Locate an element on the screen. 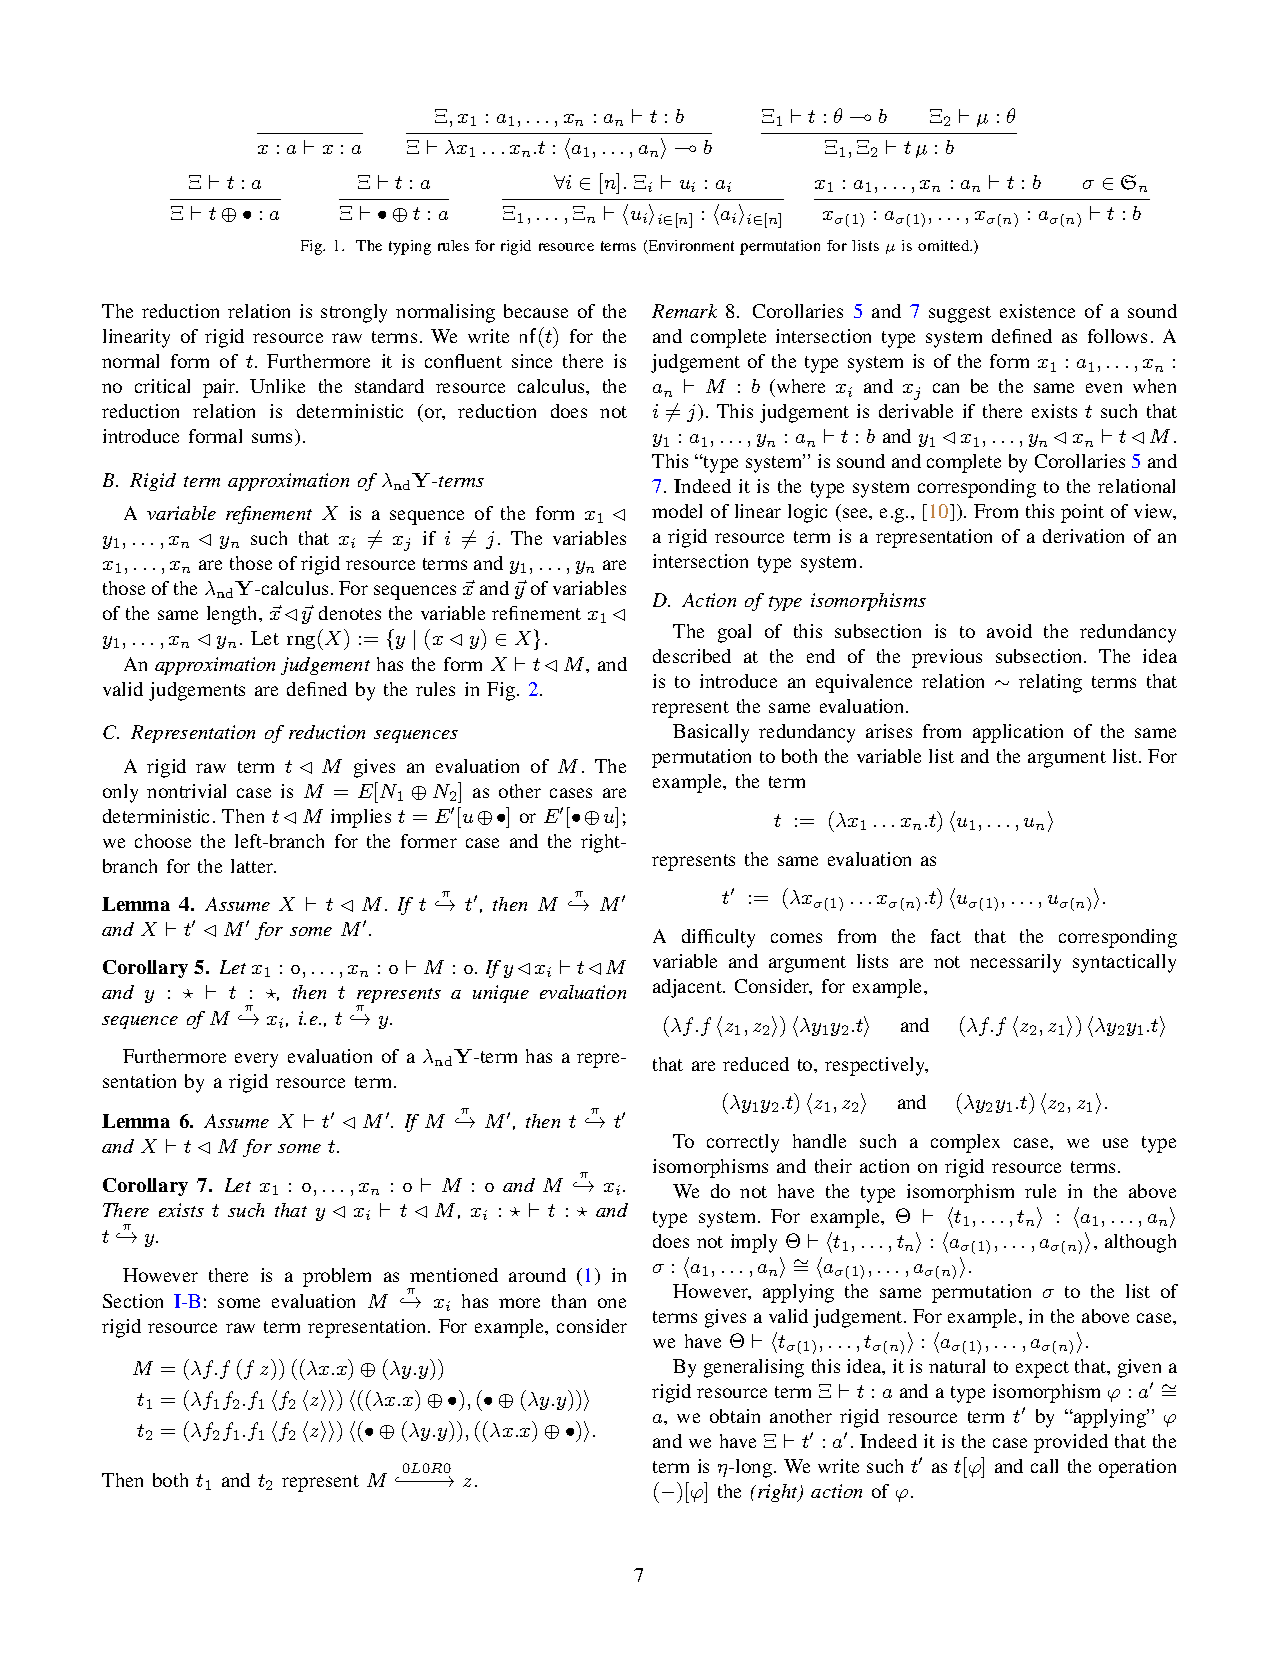  Remark is located at coordinates (684, 311).
